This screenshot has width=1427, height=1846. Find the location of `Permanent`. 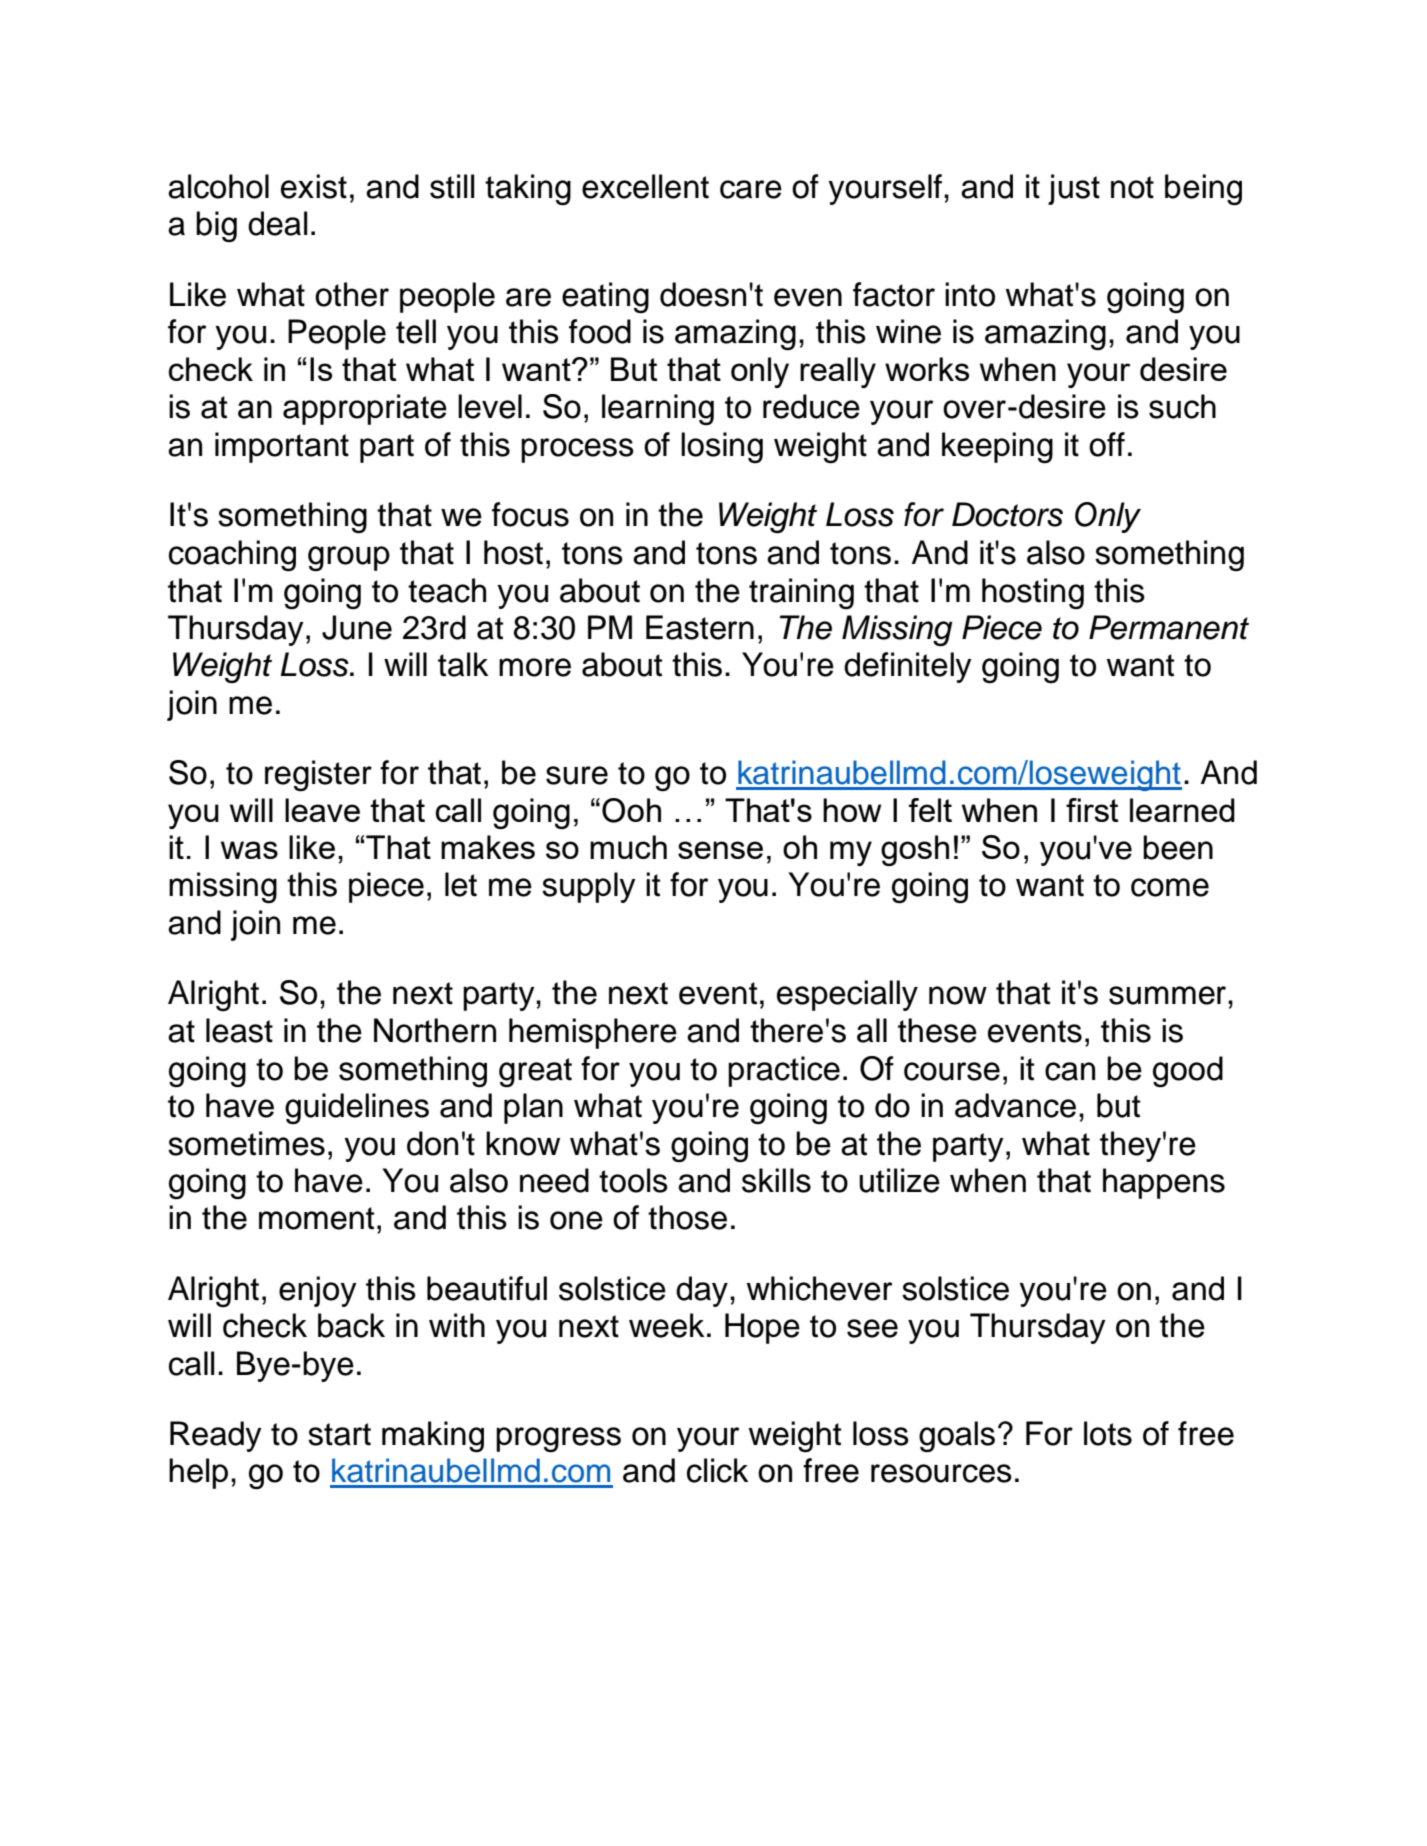

Permanent is located at coordinates (1169, 627).
